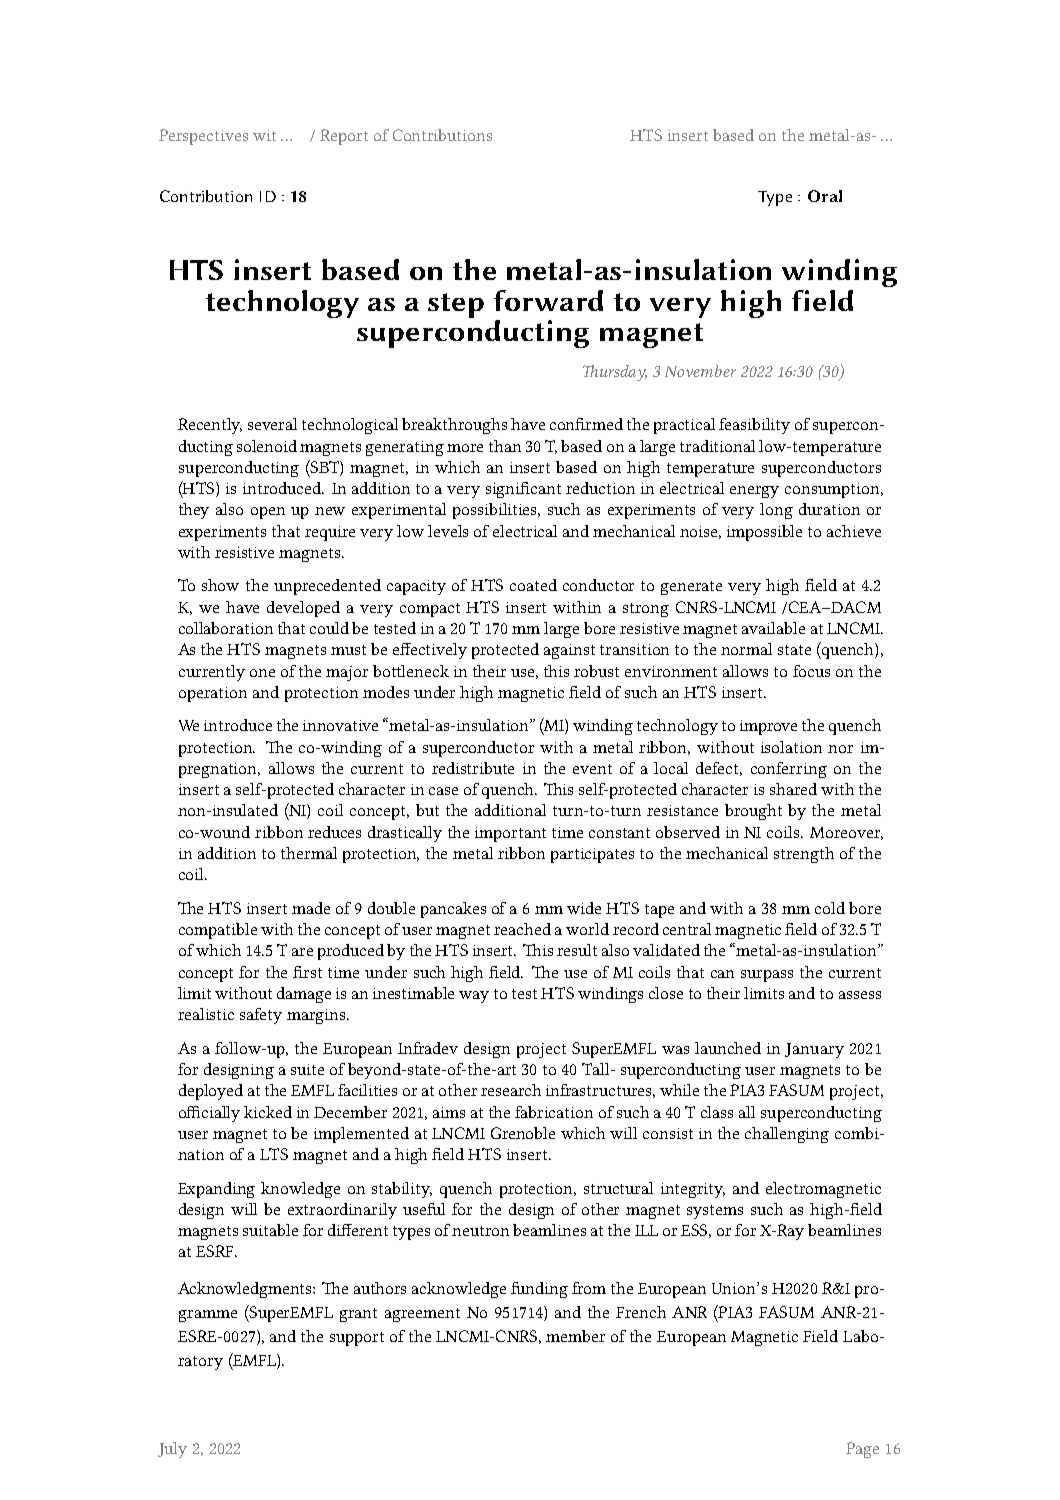 The height and width of the screenshot is (1500, 1060). I want to click on forward, so click(548, 300).
